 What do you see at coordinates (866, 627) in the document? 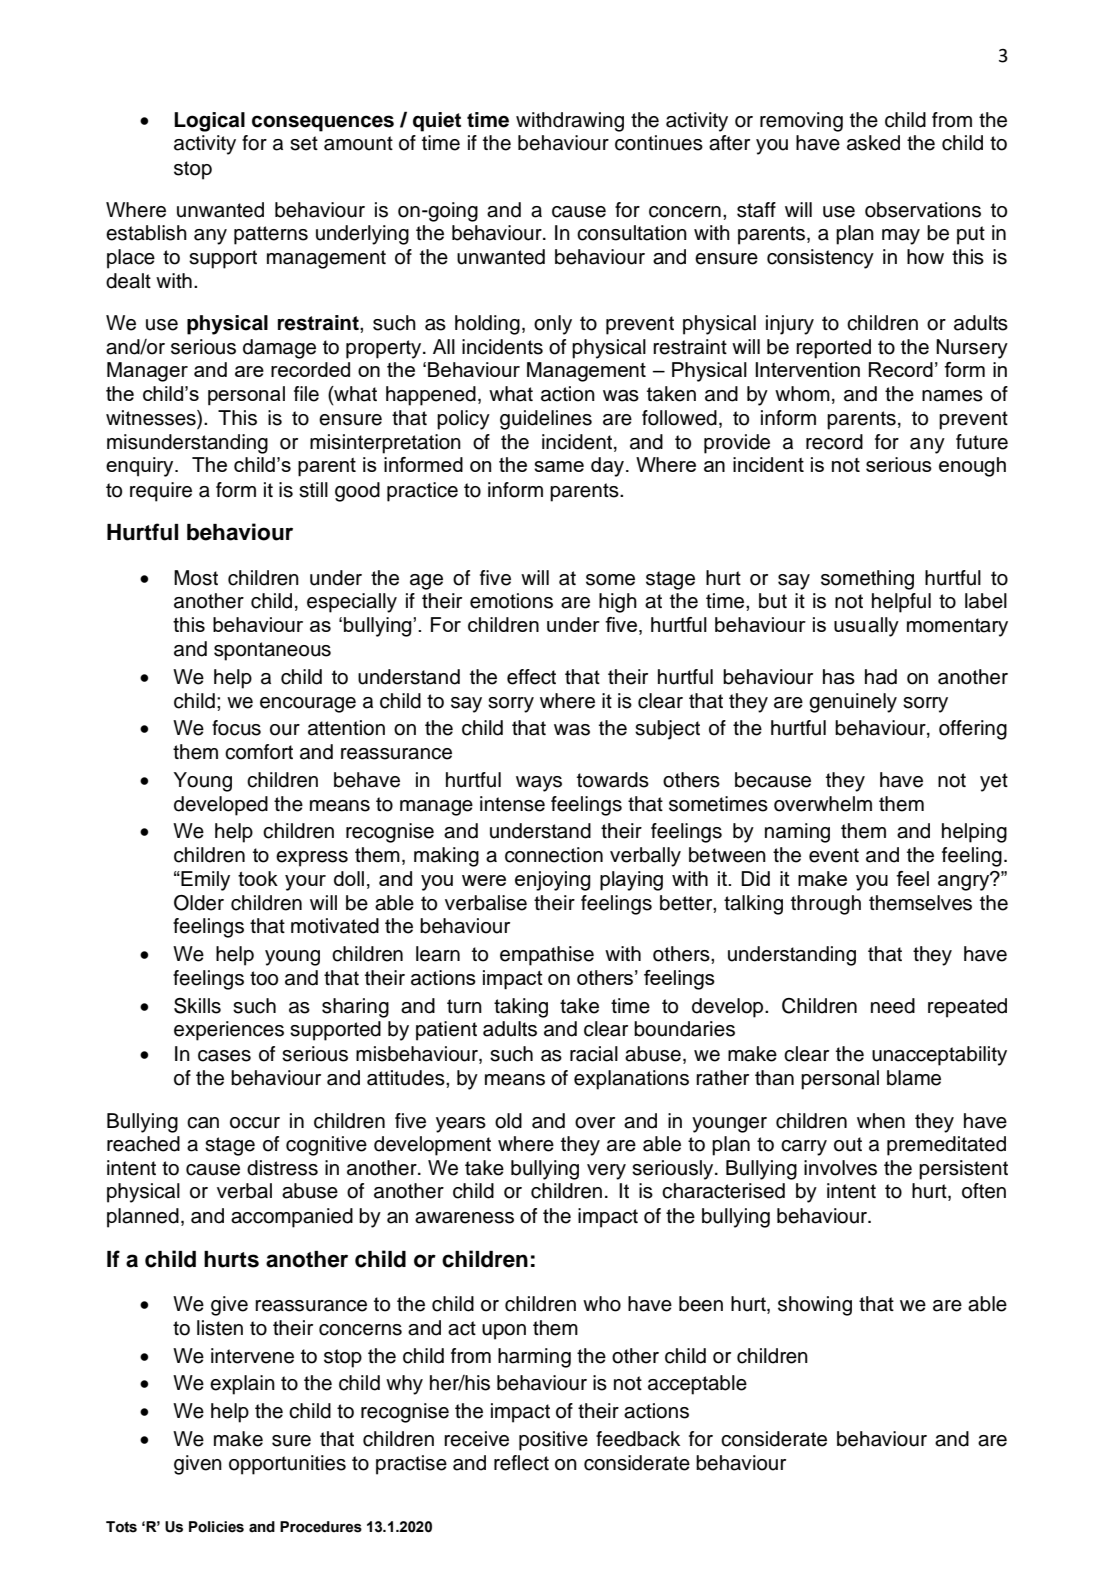
I see `usually` at bounding box center [866, 627].
